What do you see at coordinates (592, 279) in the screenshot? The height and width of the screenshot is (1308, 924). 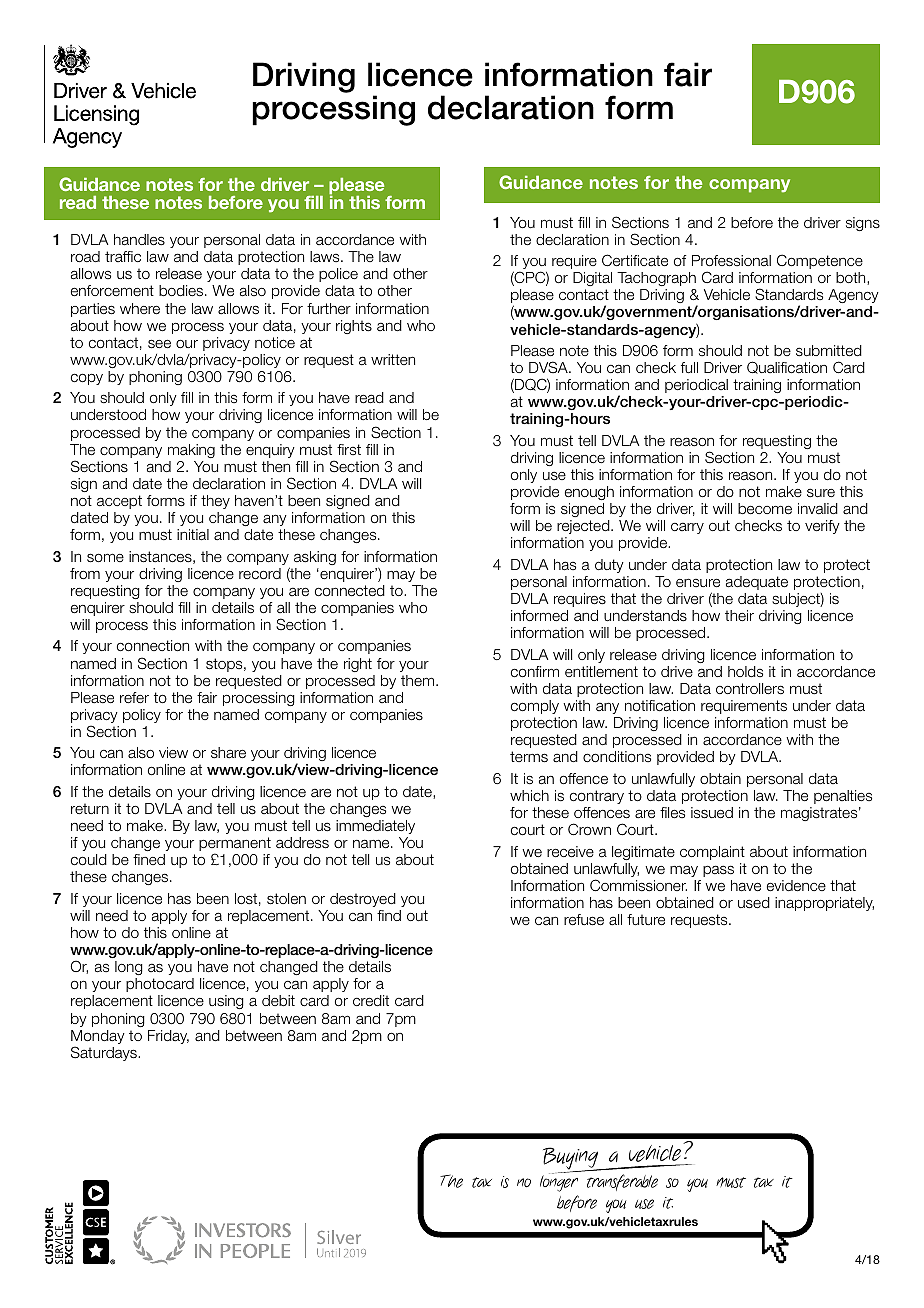 I see `Digital` at bounding box center [592, 279].
